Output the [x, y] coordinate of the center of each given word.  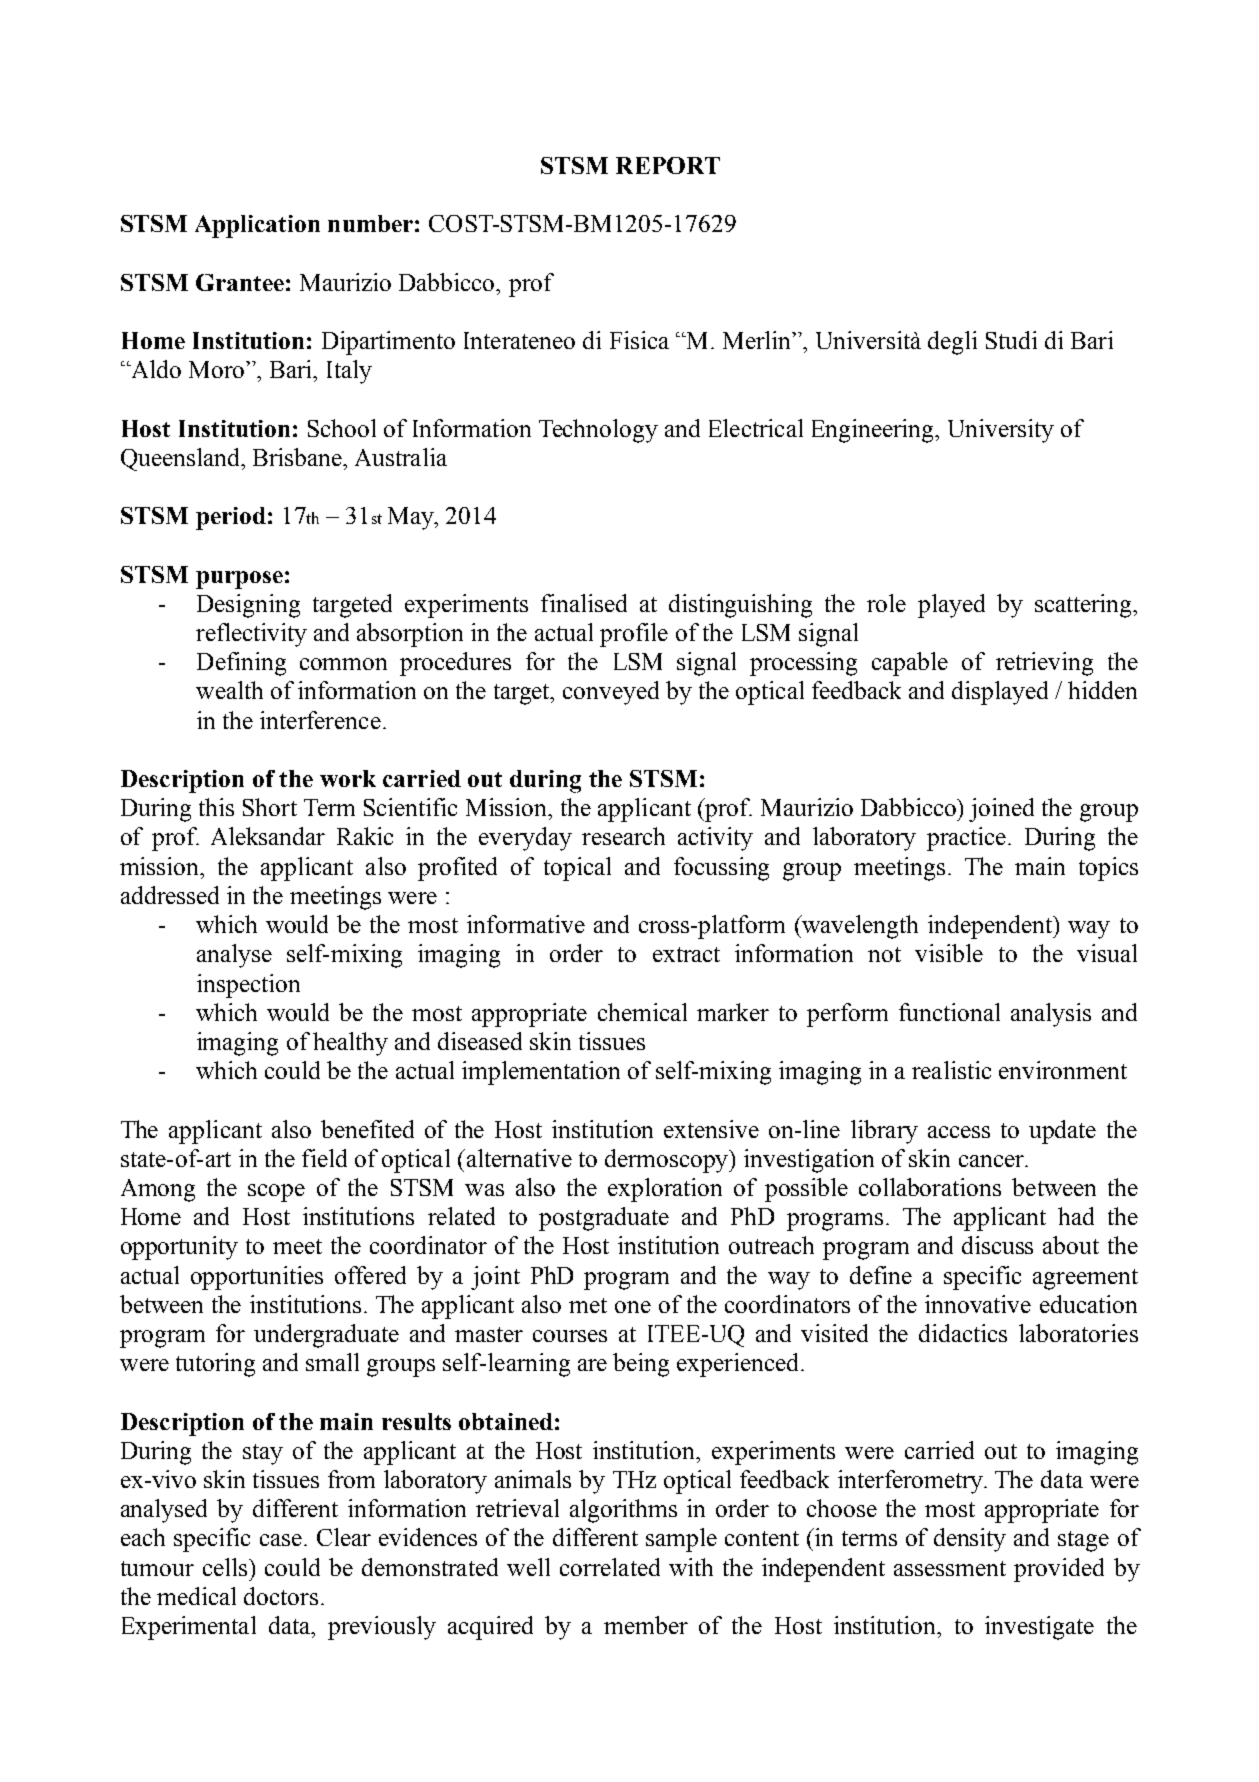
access [959, 1132]
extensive [711, 1129]
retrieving [1044, 664]
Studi [1011, 340]
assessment [950, 1568]
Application [257, 226]
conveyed [611, 693]
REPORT [668, 165]
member [646, 1625]
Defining [241, 664]
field [324, 1158]
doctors [281, 1596]
